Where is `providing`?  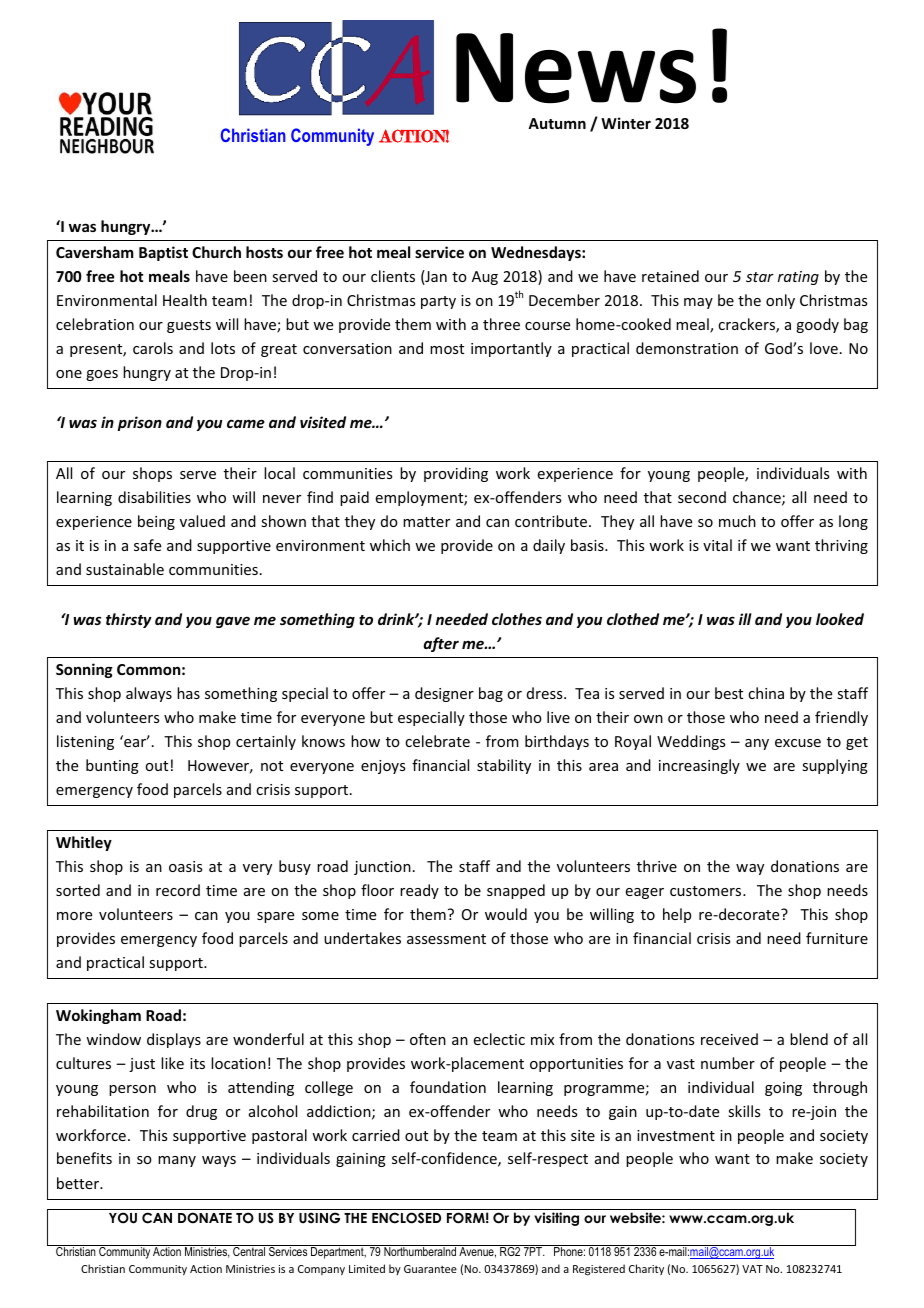 providing is located at coordinates (456, 474).
